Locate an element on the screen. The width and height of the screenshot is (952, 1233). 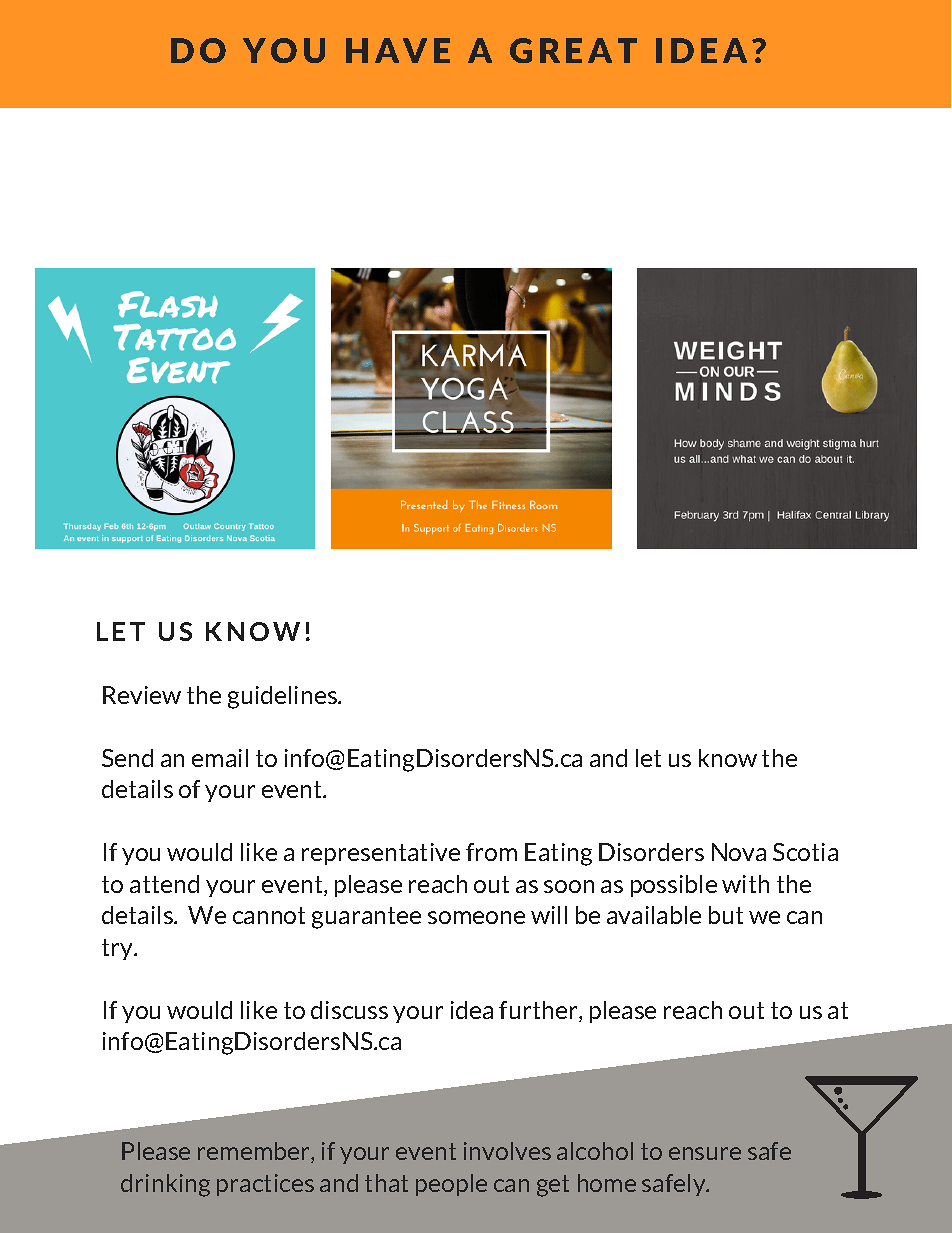
from is located at coordinates (491, 852).
